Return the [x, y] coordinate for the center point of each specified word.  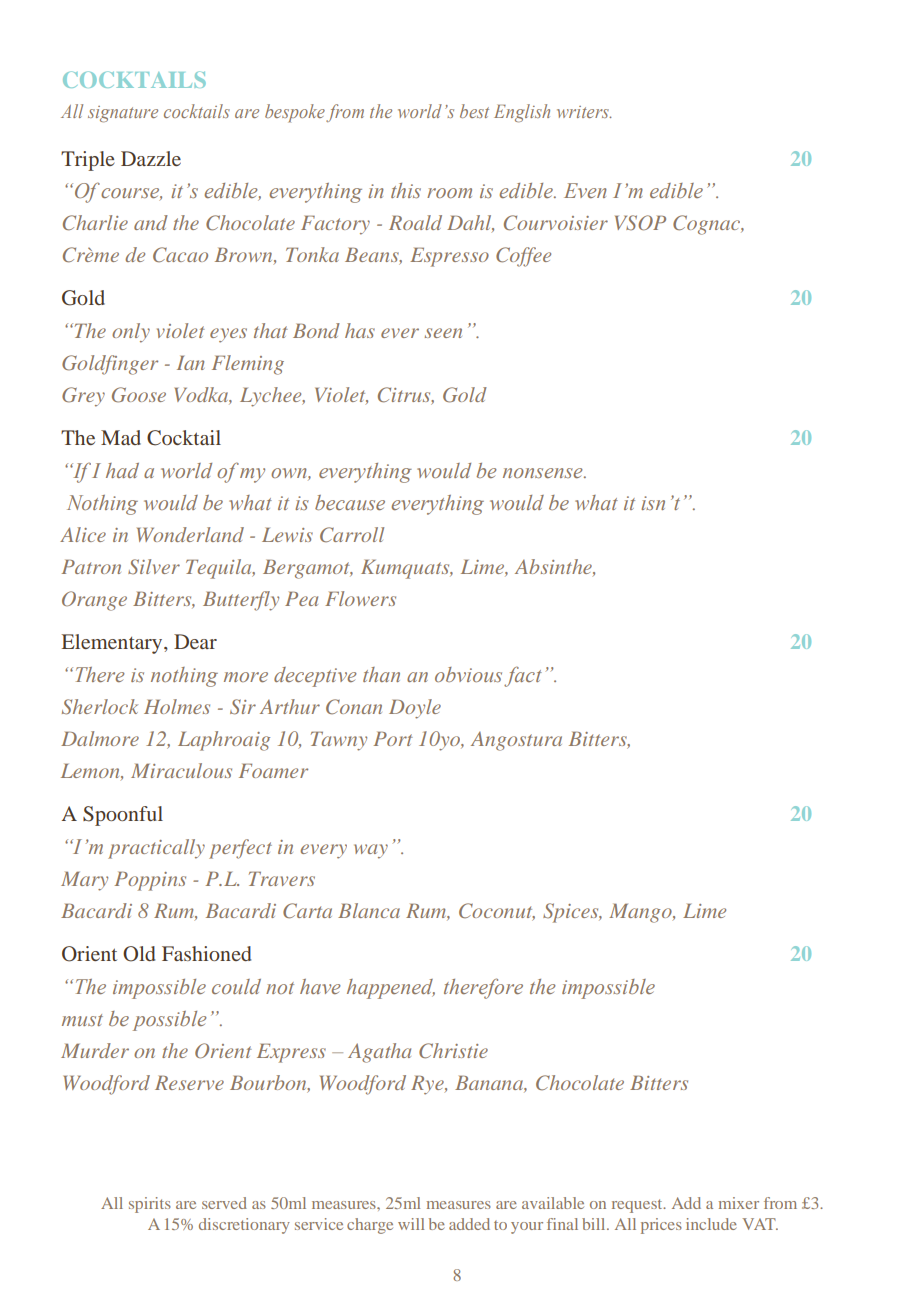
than [381, 674]
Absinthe [554, 568]
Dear [195, 641]
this [406, 190]
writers [584, 112]
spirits [150, 1205]
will [411, 1224]
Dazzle [151, 158]
